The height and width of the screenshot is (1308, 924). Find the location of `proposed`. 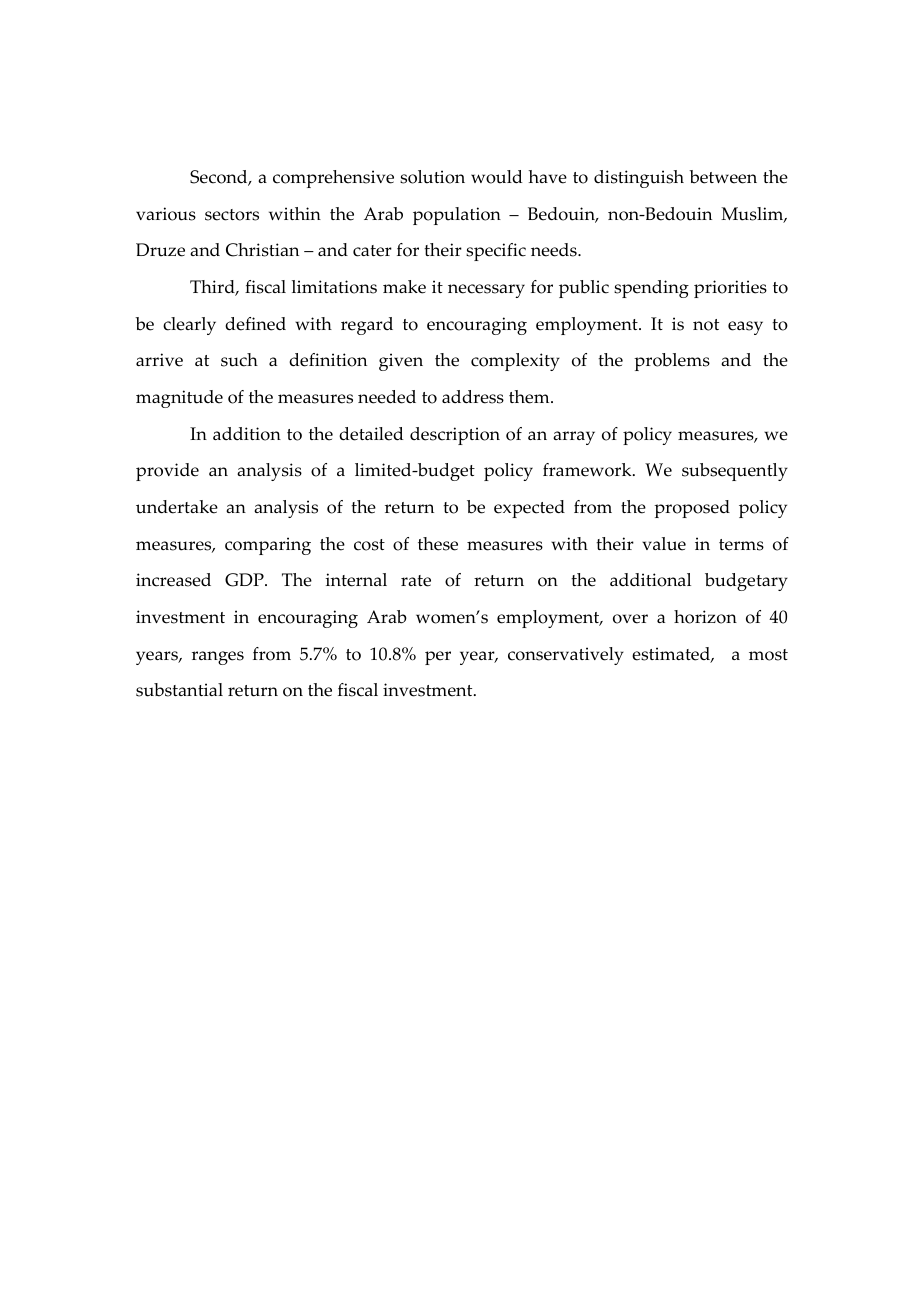

proposed is located at coordinates (692, 509).
